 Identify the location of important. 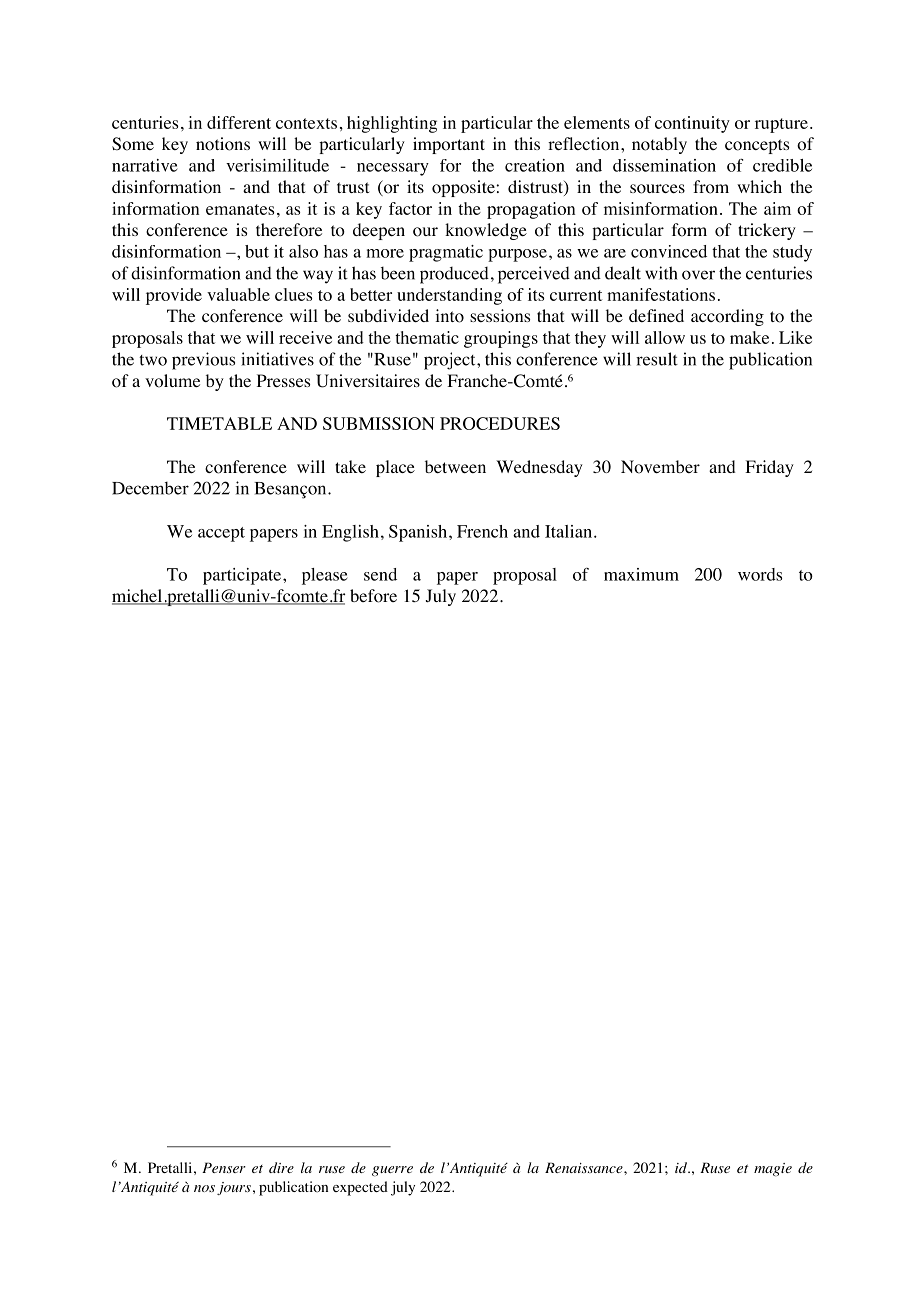
(449, 145).
